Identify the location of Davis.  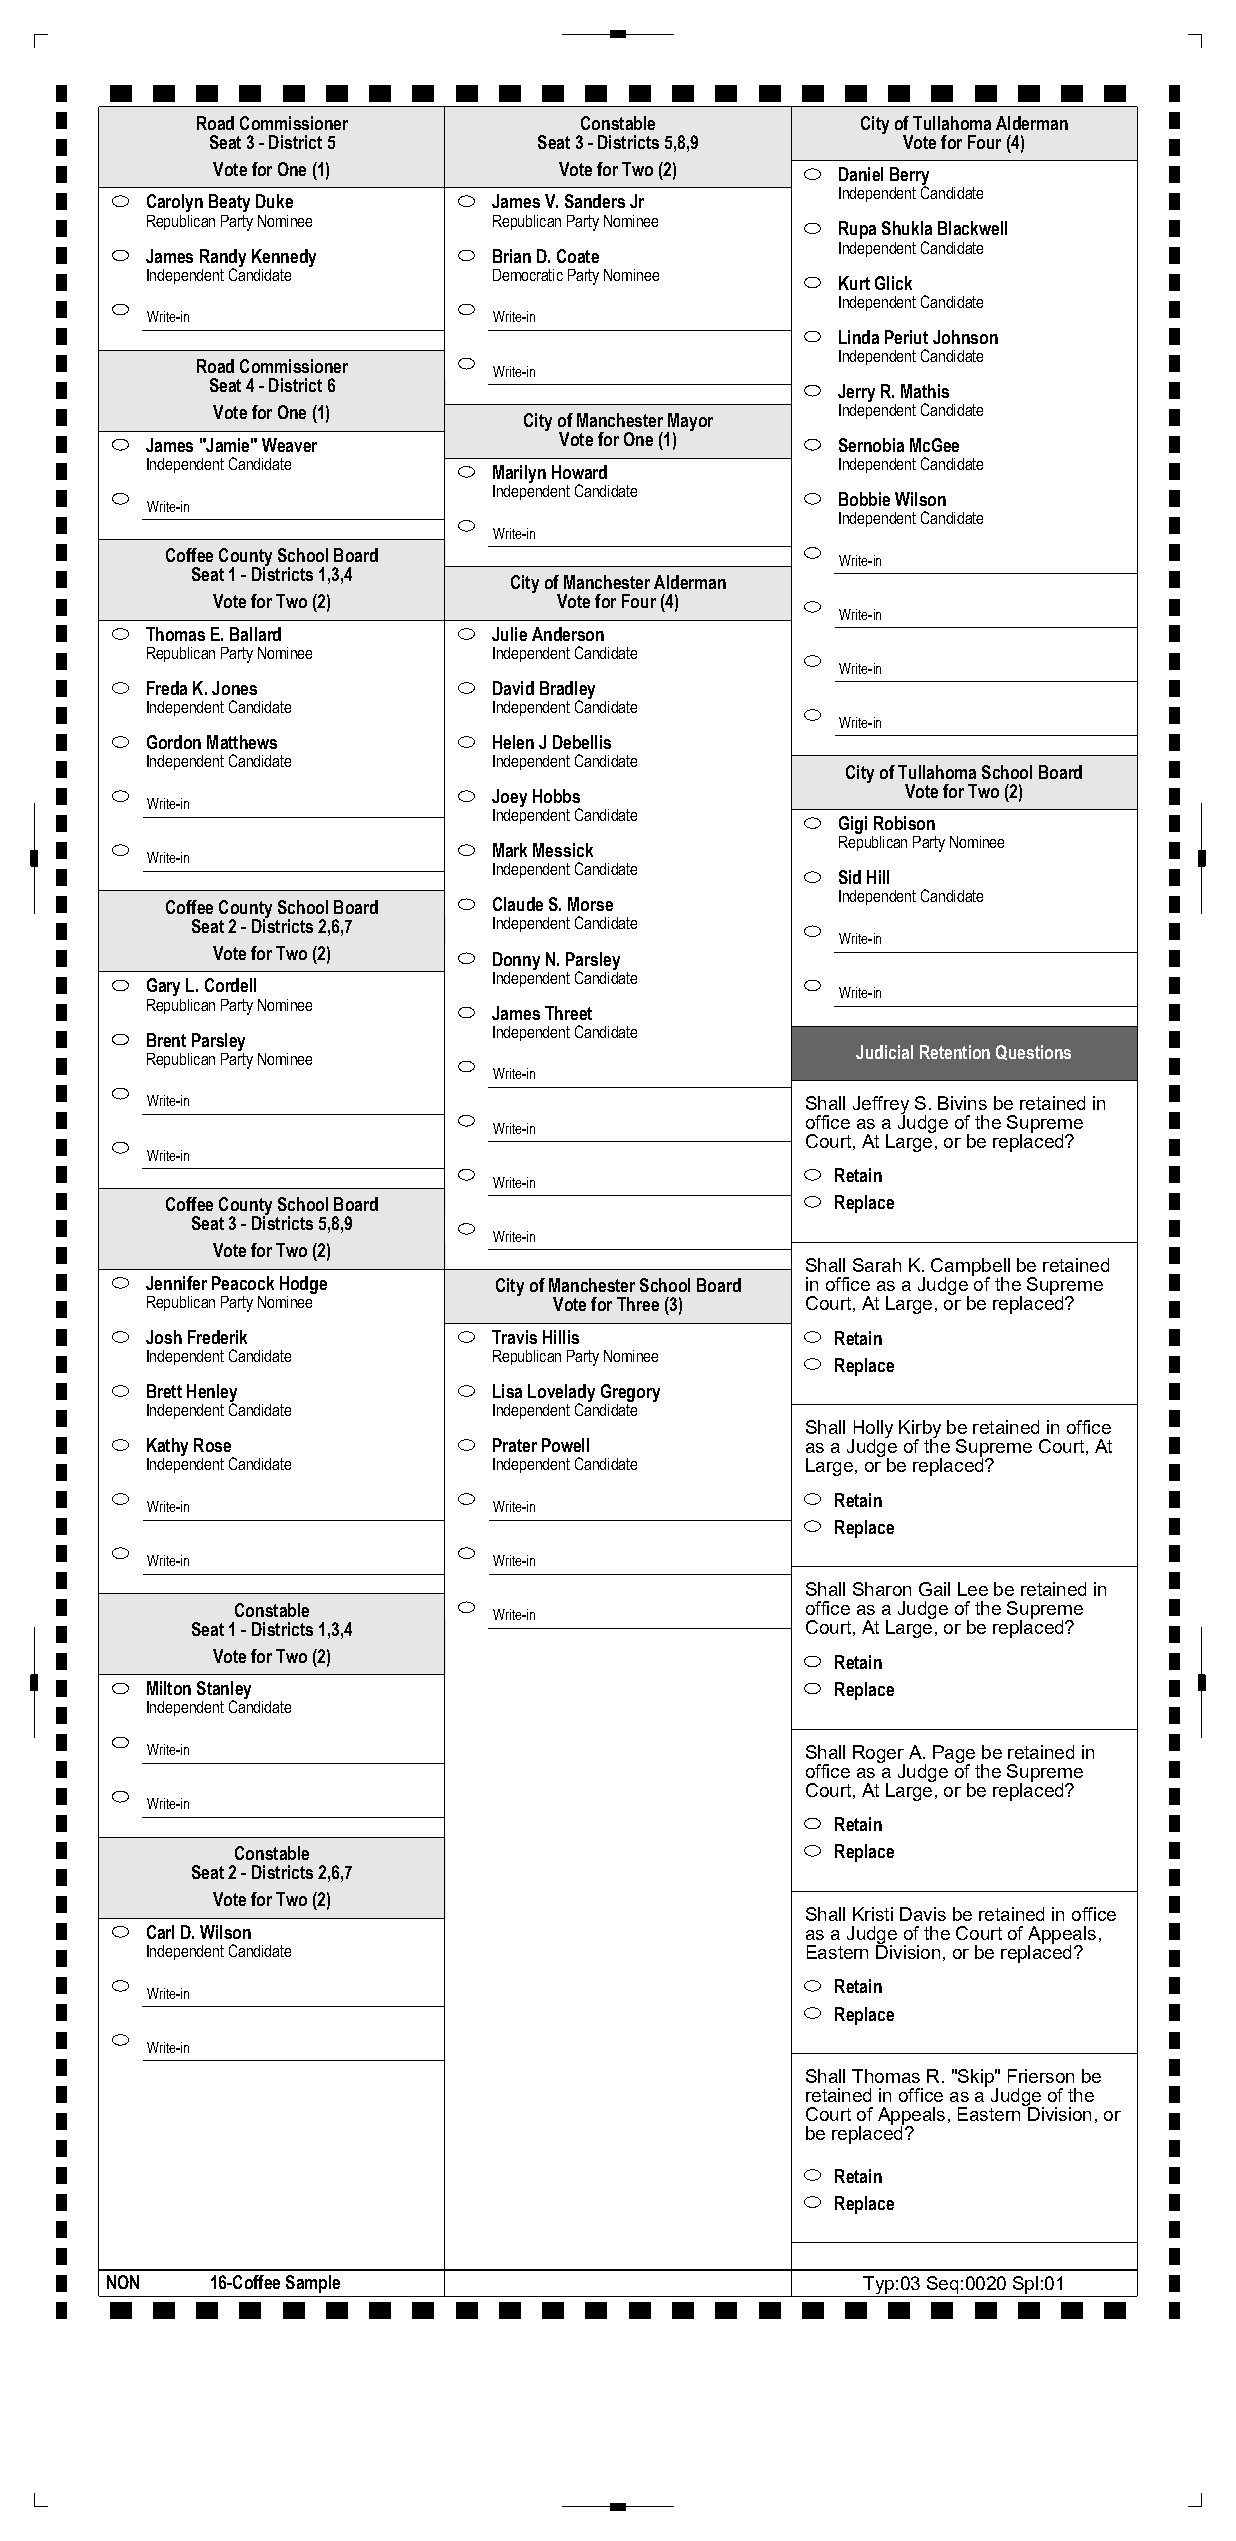
(923, 1914).
